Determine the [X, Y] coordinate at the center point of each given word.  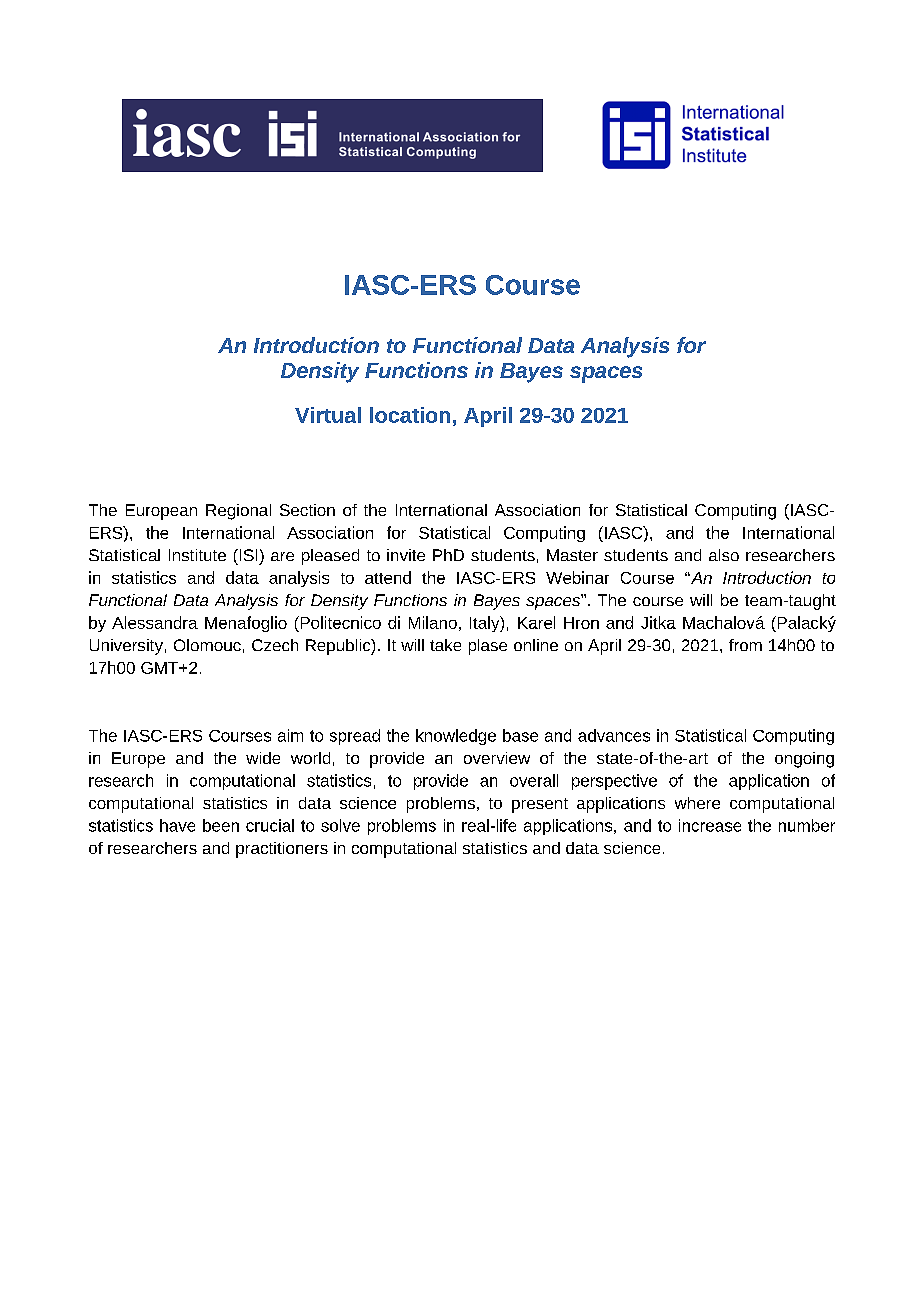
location [410, 415]
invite [406, 555]
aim [290, 735]
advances [614, 735]
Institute [197, 555]
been [221, 825]
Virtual [328, 415]
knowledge [456, 737]
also [724, 555]
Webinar [577, 577]
